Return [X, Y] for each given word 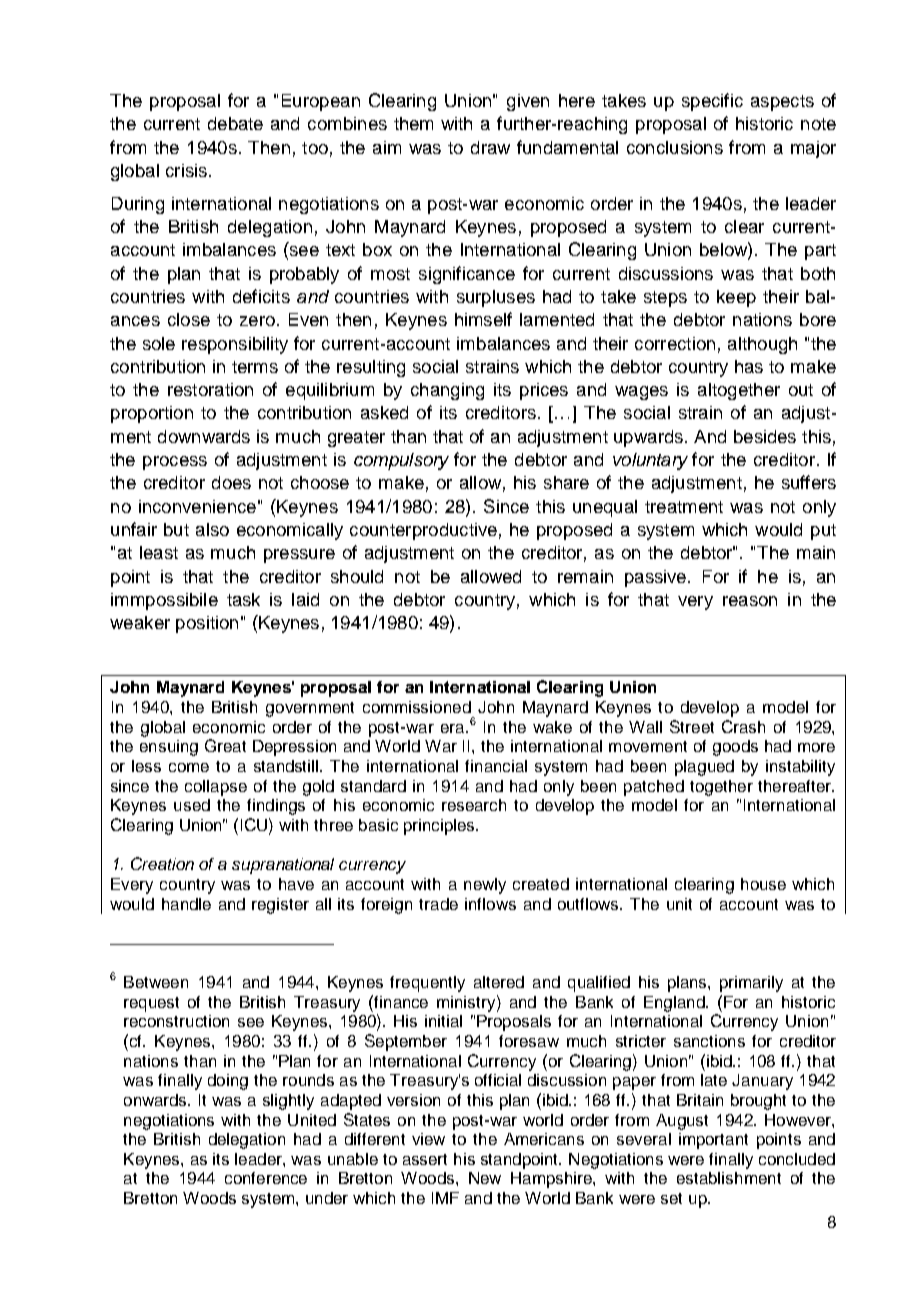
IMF [445, 1198]
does [231, 482]
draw [490, 147]
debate [235, 123]
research [474, 805]
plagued [704, 768]
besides [765, 436]
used [192, 805]
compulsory [401, 461]
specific [712, 102]
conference [266, 1178]
